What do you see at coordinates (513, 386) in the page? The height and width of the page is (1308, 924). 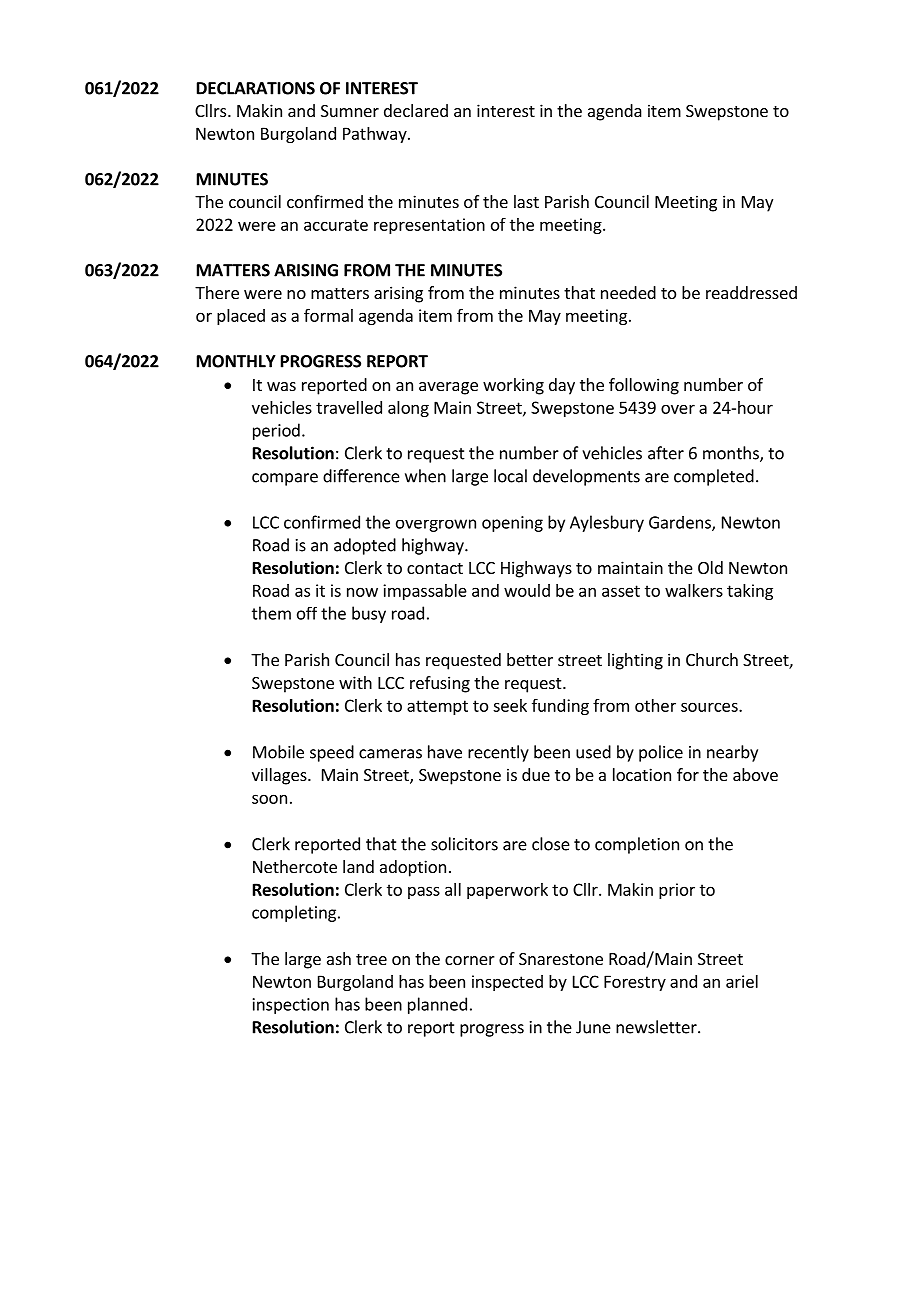 I see `working` at bounding box center [513, 386].
